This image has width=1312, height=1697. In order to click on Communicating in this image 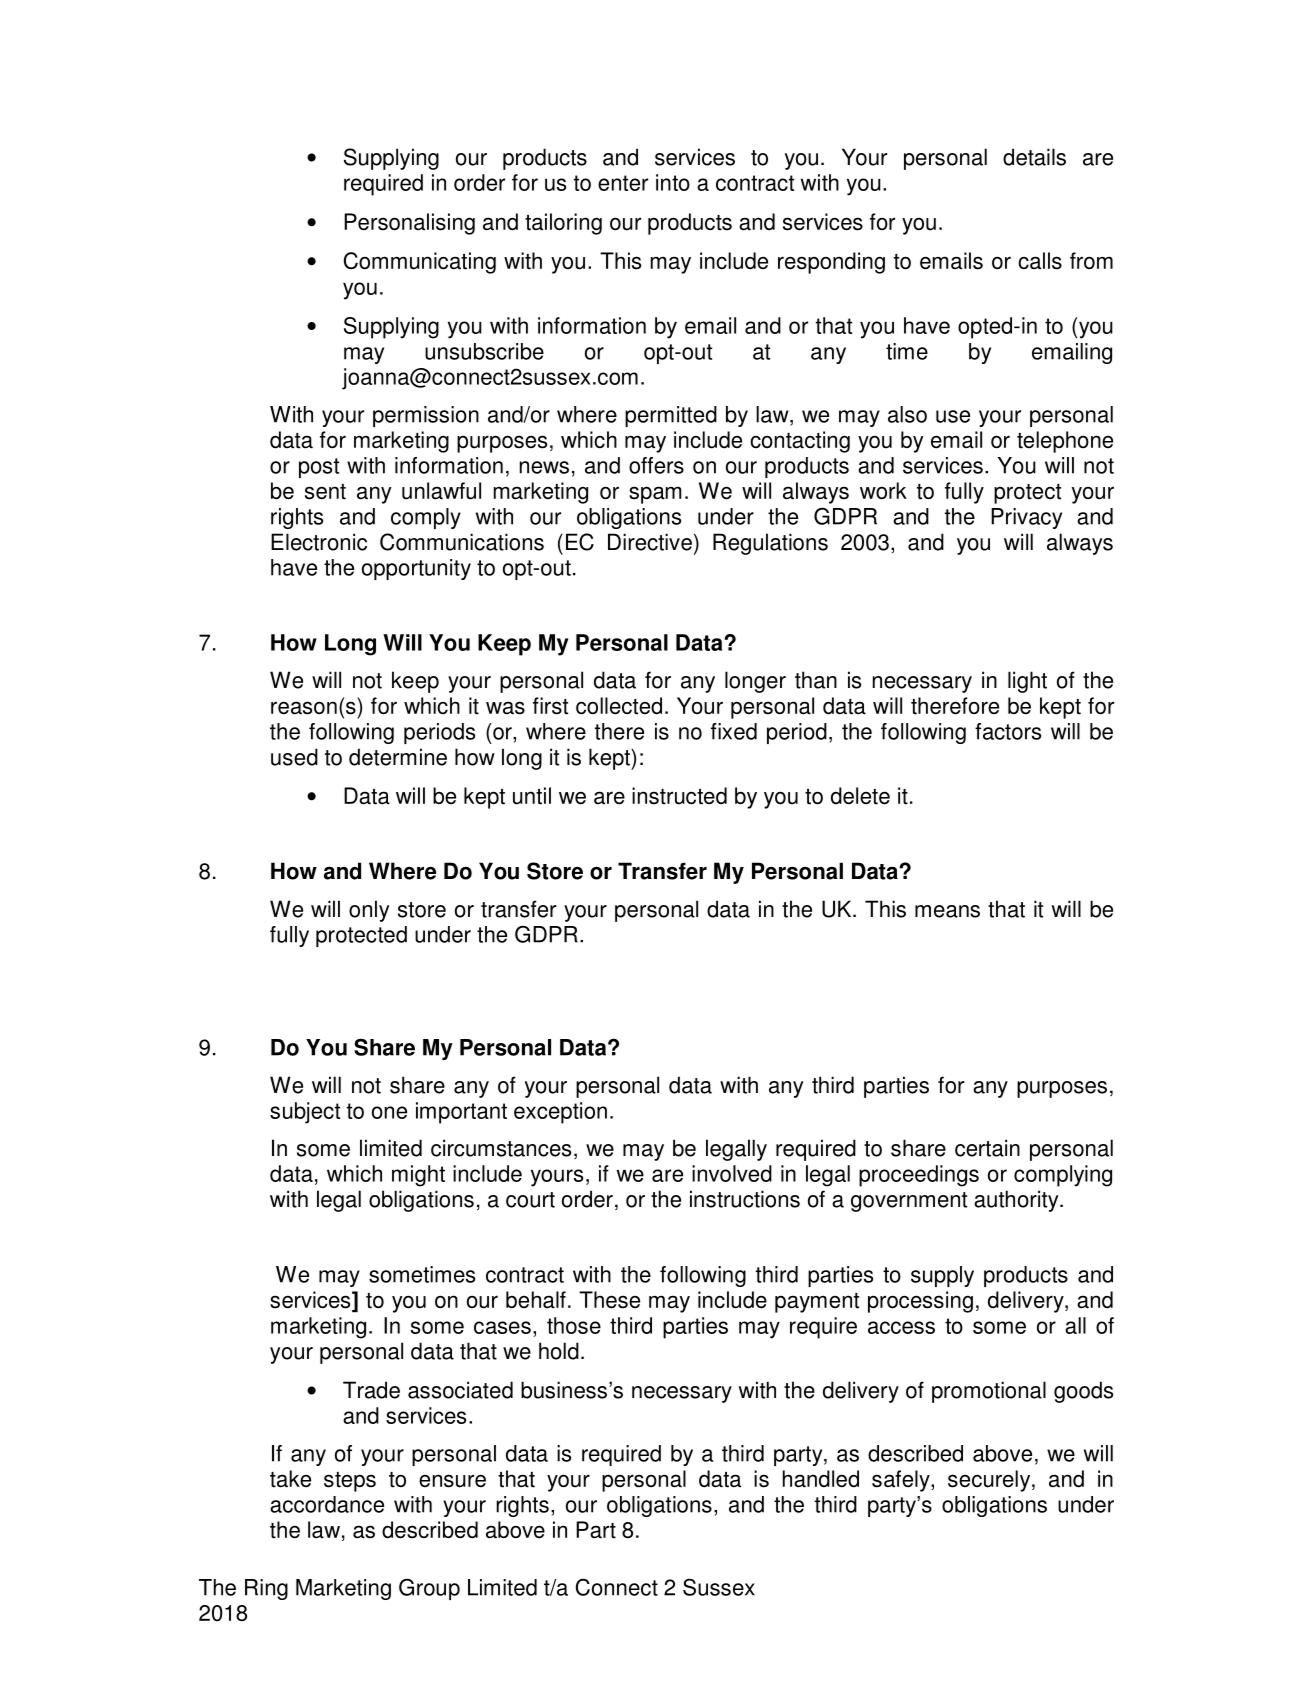, I will do `click(420, 263)`.
